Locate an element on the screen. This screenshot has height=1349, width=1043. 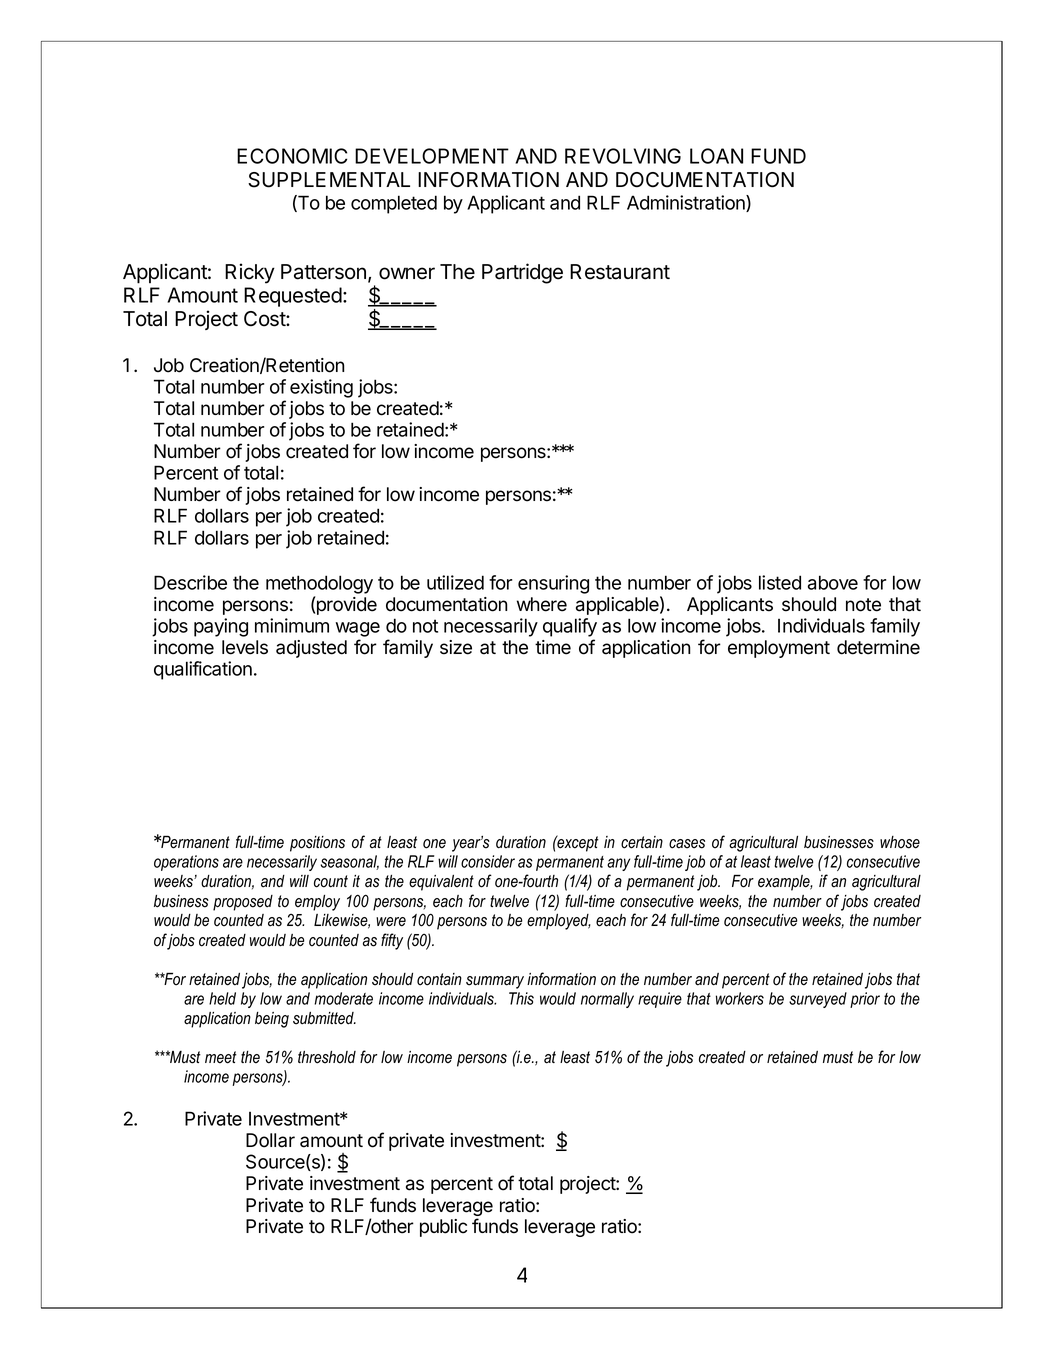
summary is located at coordinates (495, 982).
